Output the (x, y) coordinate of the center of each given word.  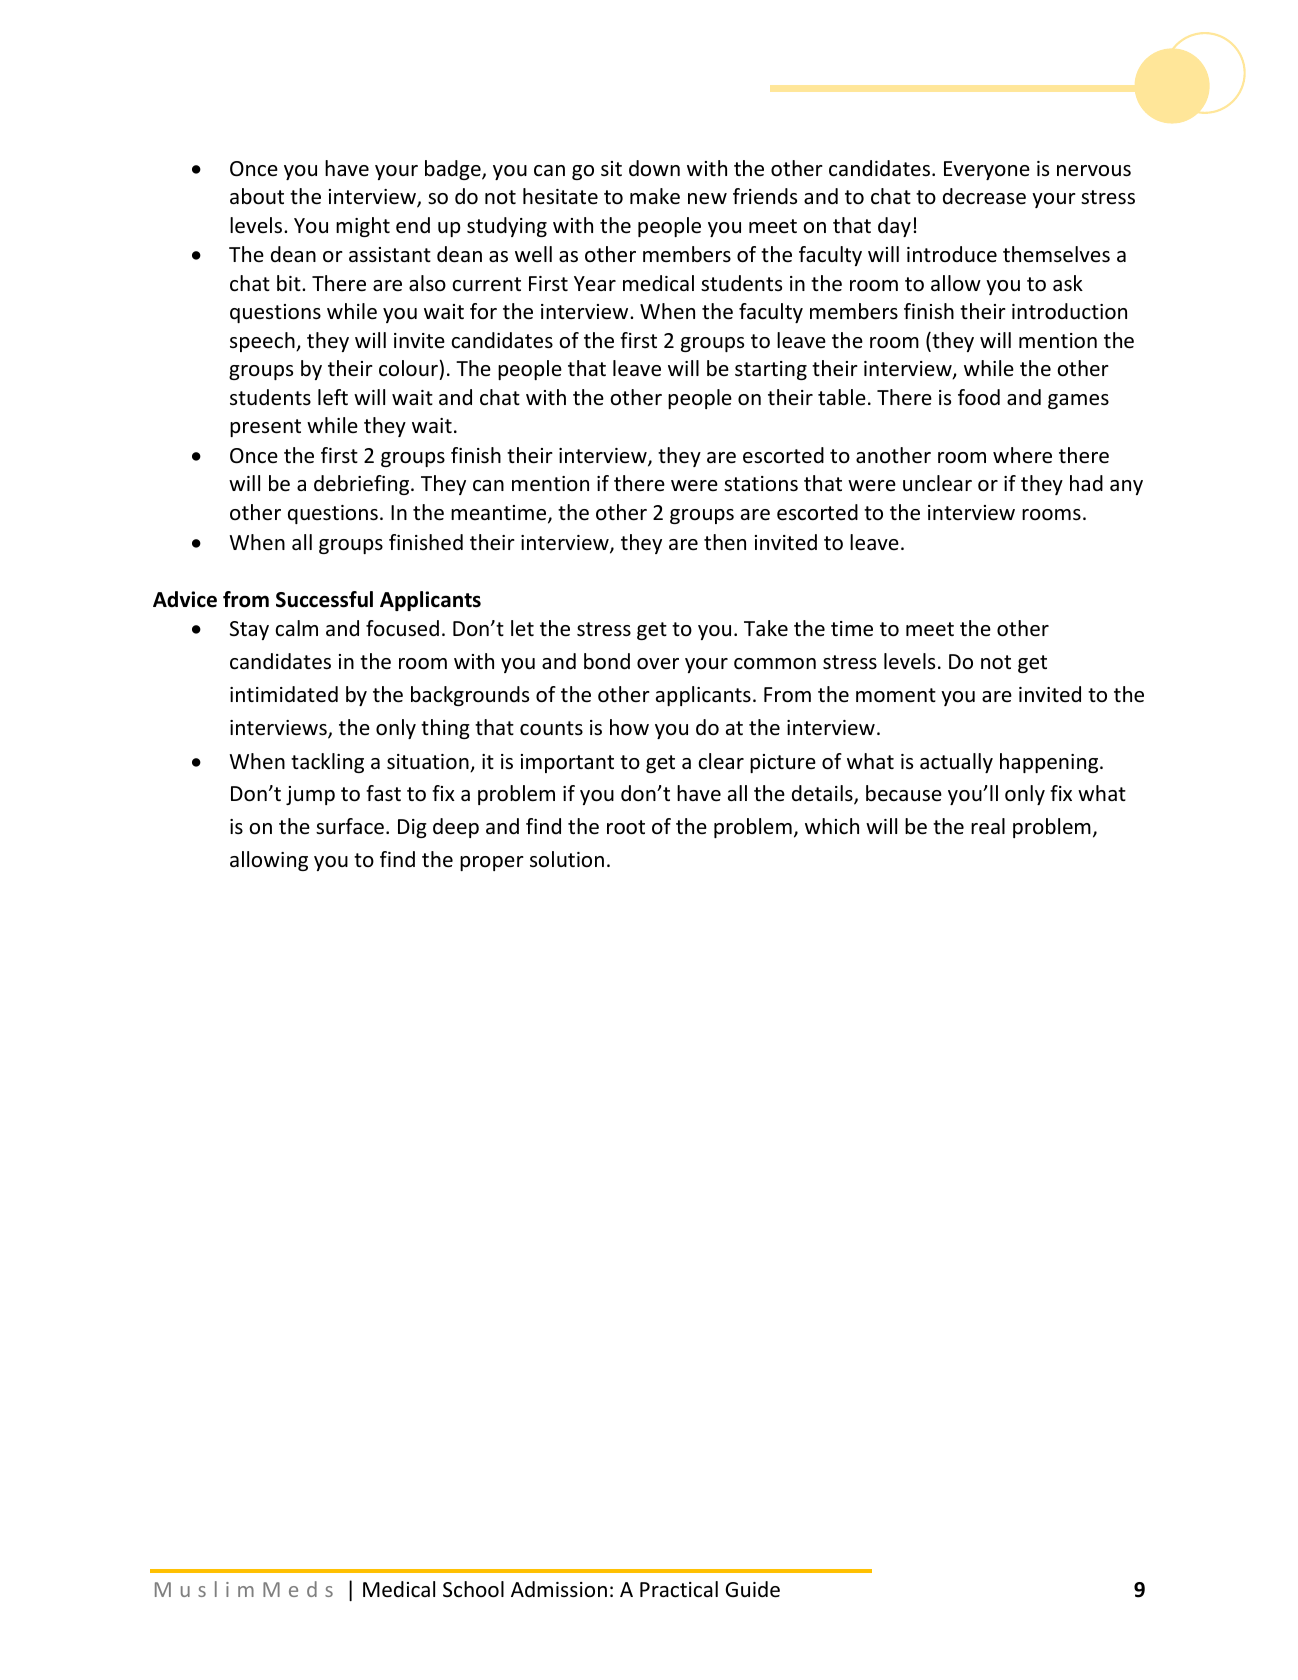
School (473, 1589)
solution (567, 859)
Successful (324, 599)
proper (492, 863)
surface (350, 826)
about (257, 196)
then (725, 542)
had (1086, 483)
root (626, 827)
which (832, 826)
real (988, 826)
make (655, 196)
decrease (984, 196)
